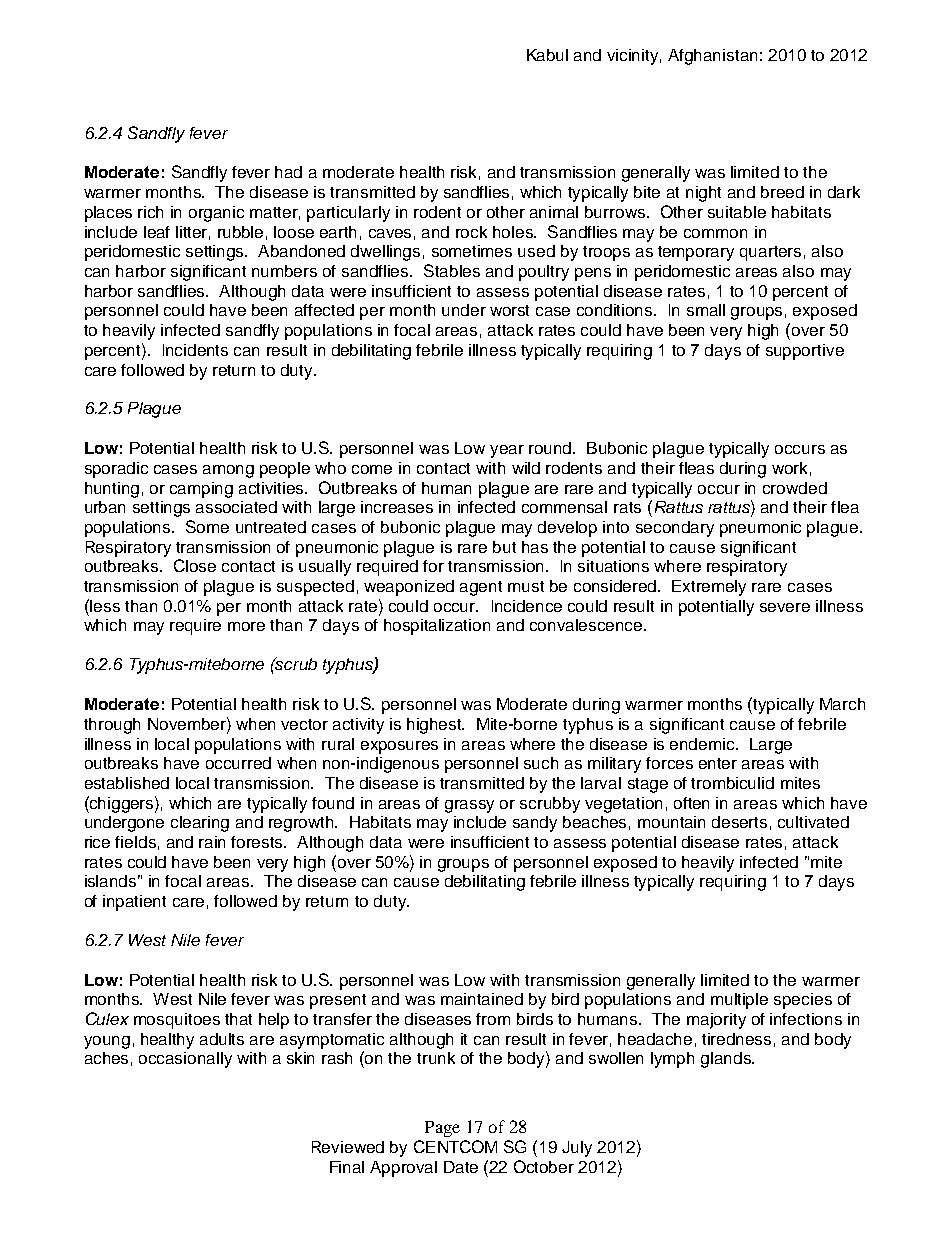 Image resolution: width=952 pixels, height=1233 pixels. I want to click on enter, so click(718, 763).
